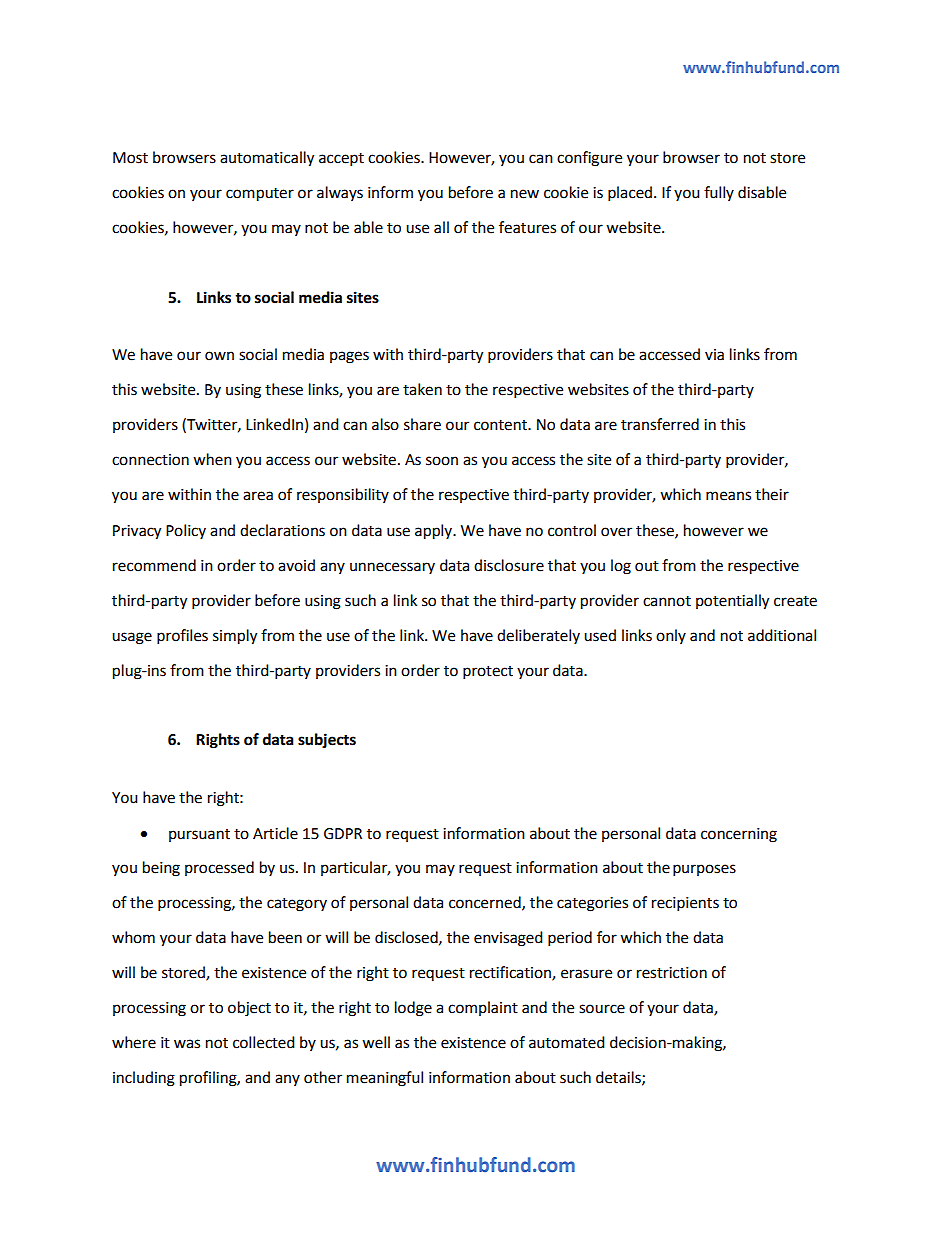  What do you see at coordinates (685, 904) in the screenshot?
I see `recipients` at bounding box center [685, 904].
